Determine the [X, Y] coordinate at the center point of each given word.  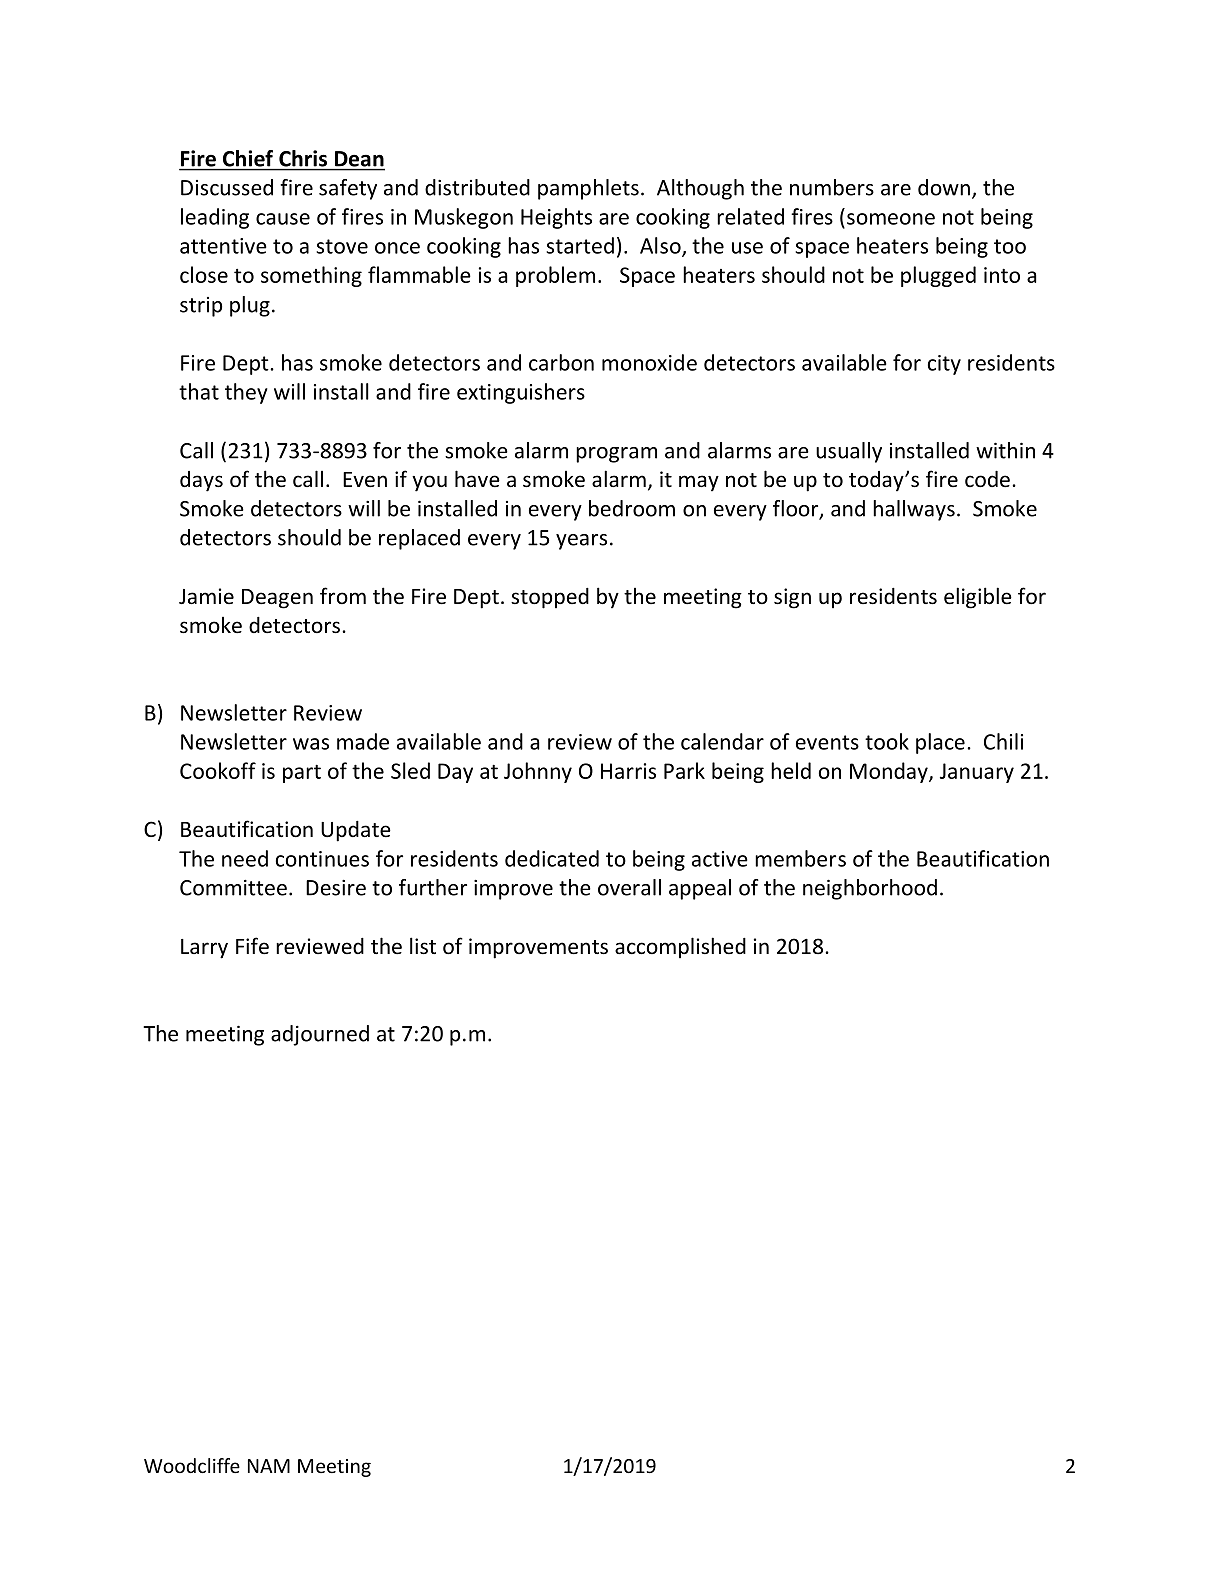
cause [283, 219]
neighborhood [870, 889]
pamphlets [588, 189]
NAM [269, 1466]
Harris [628, 771]
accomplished [680, 947]
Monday [890, 772]
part [302, 773]
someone [891, 219]
